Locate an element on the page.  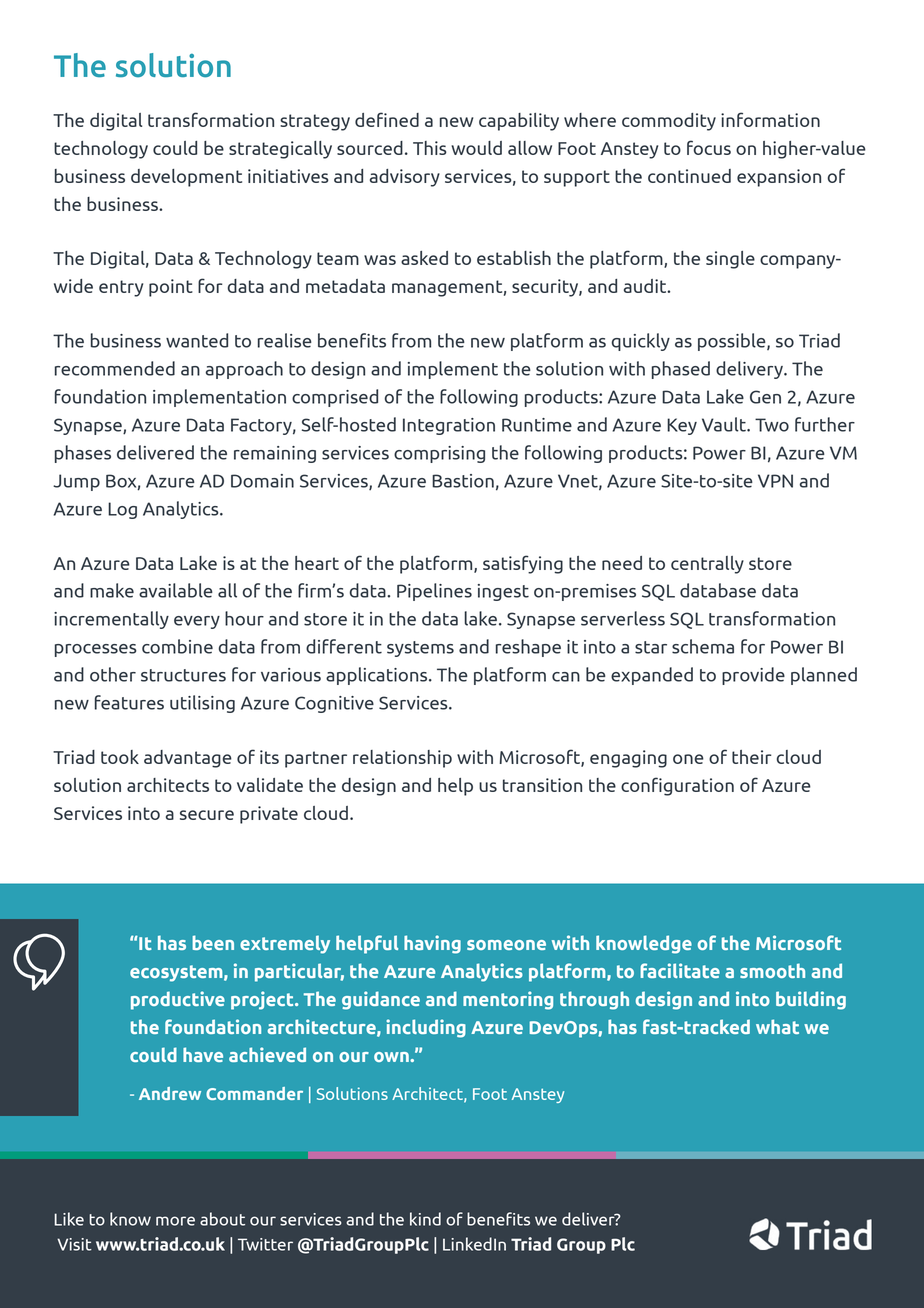
Pipelines is located at coordinates (434, 592).
